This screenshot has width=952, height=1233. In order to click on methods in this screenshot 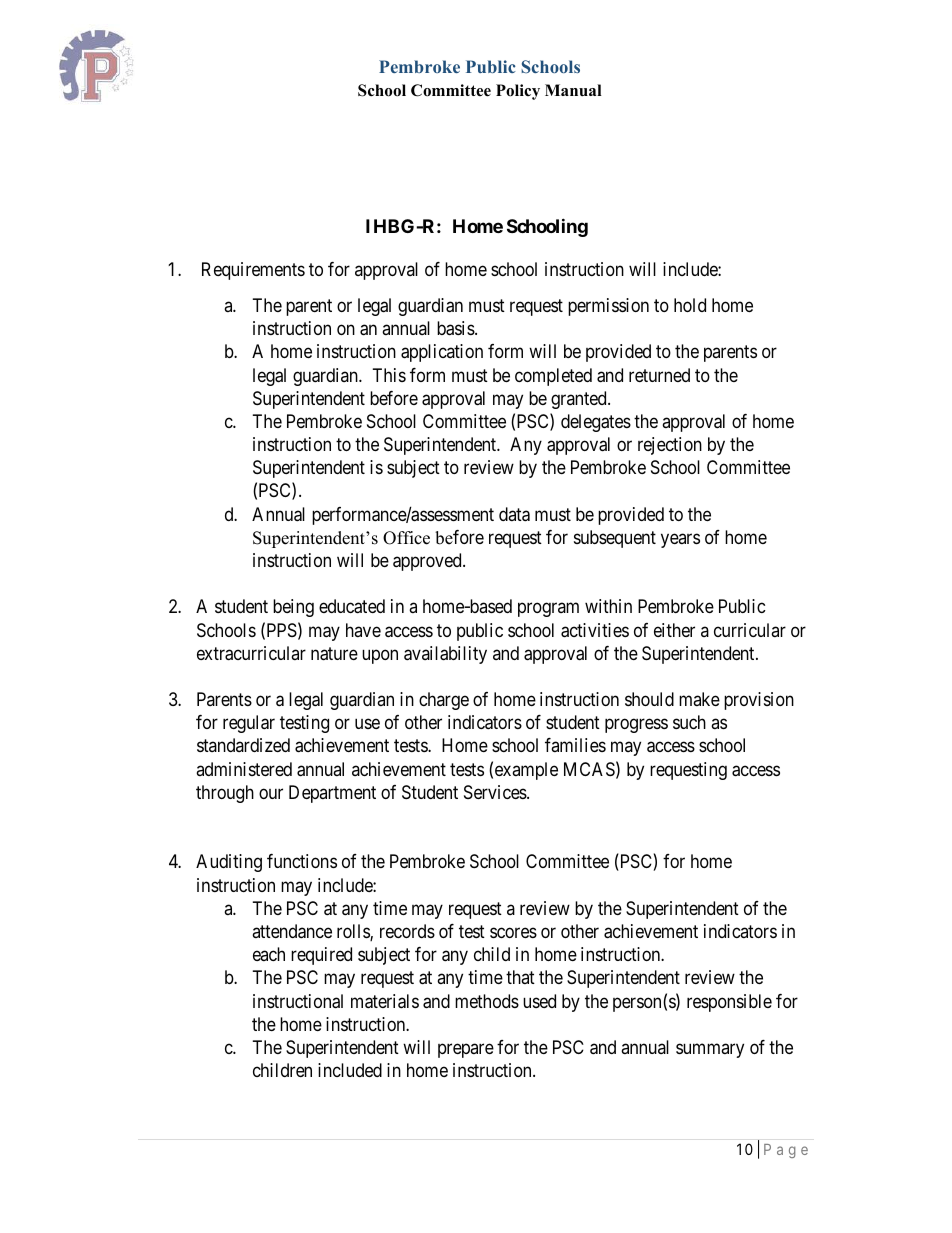, I will do `click(487, 1001)`.
